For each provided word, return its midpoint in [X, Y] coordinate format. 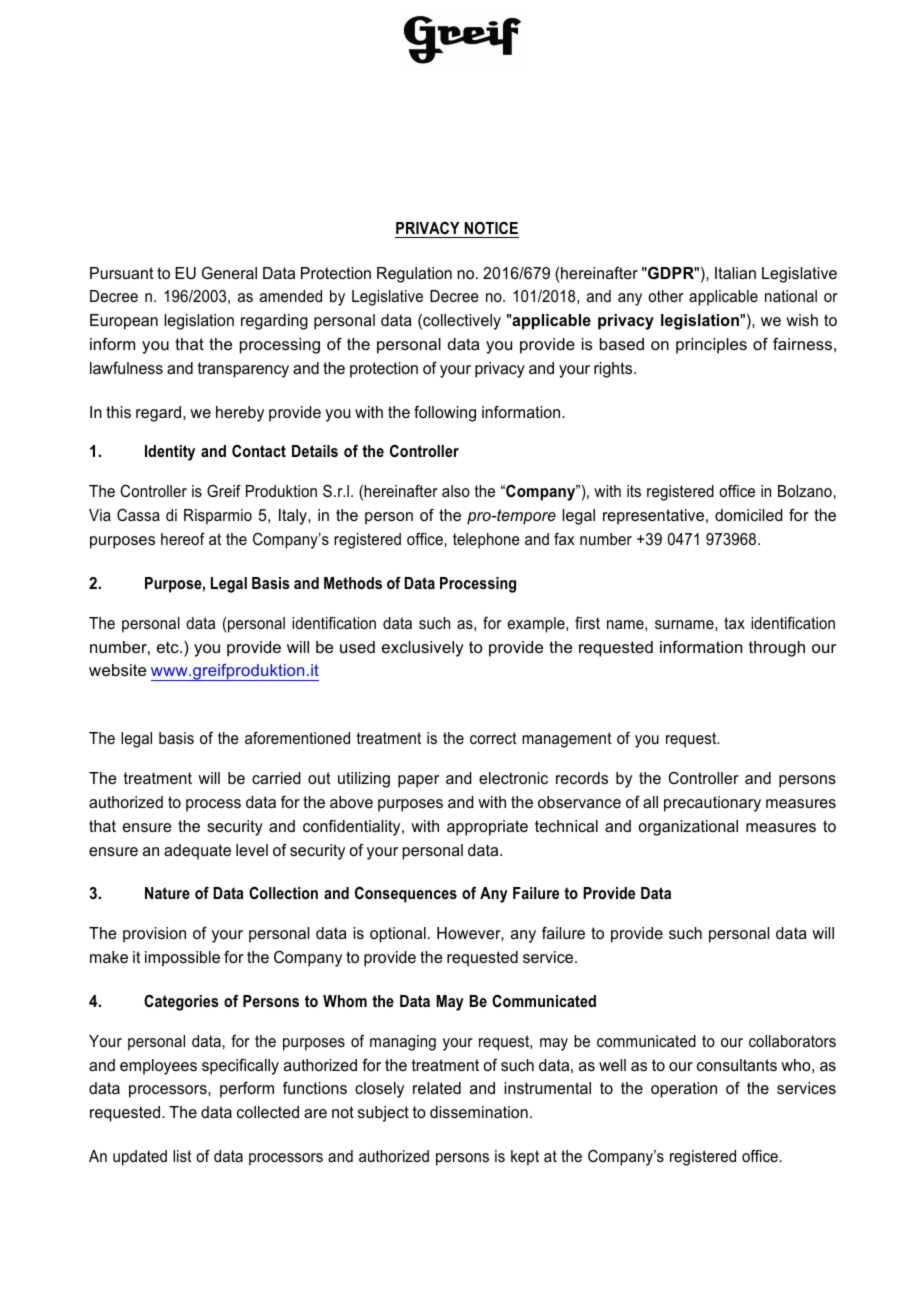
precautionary [712, 804]
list [182, 1156]
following [445, 414]
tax [734, 623]
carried [276, 778]
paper [418, 781]
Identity [170, 453]
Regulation [414, 275]
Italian [735, 273]
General [229, 273]
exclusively [423, 649]
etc [169, 647]
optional [398, 935]
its [634, 491]
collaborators [792, 1041]
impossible [182, 959]
